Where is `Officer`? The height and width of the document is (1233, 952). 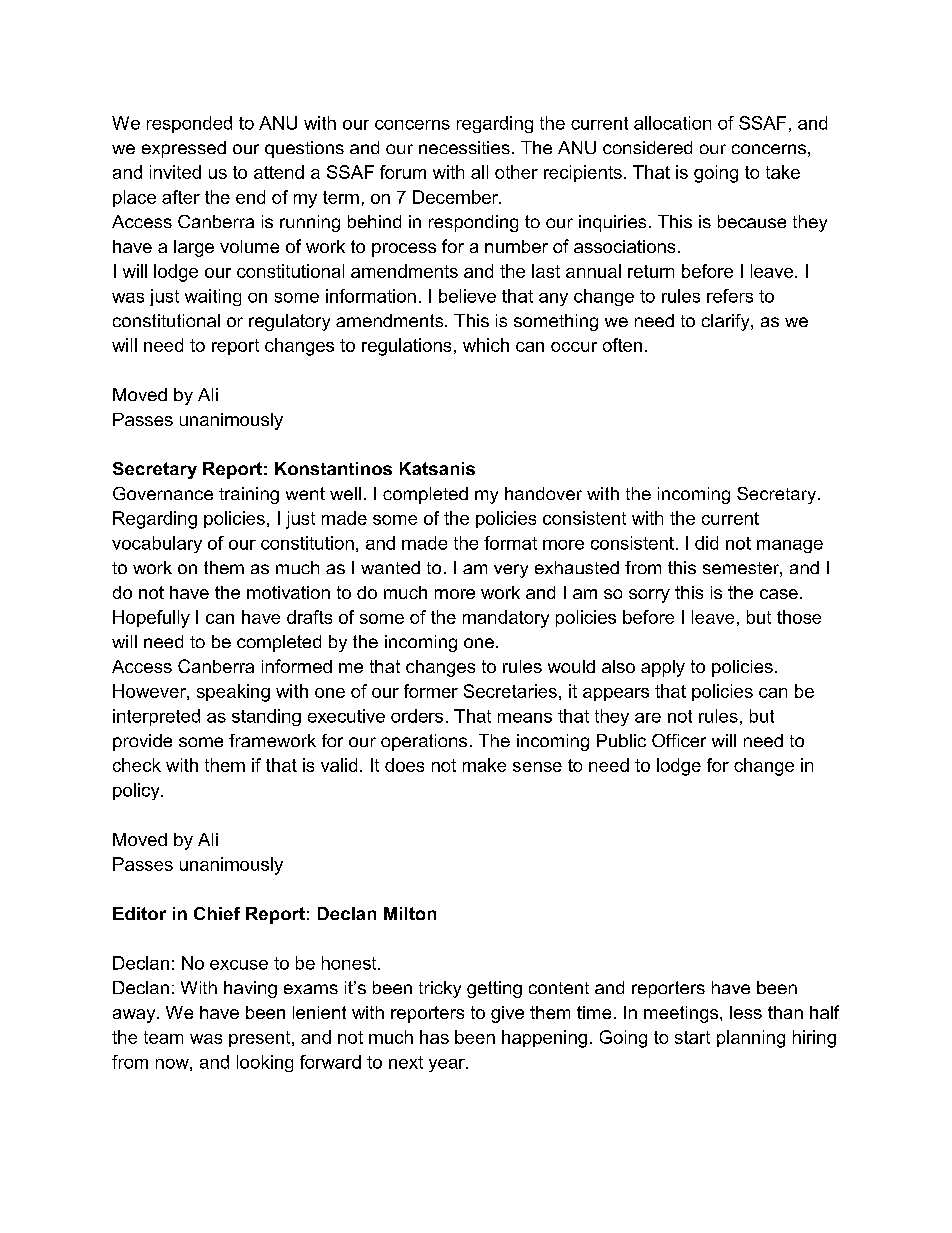 Officer is located at coordinates (679, 740).
